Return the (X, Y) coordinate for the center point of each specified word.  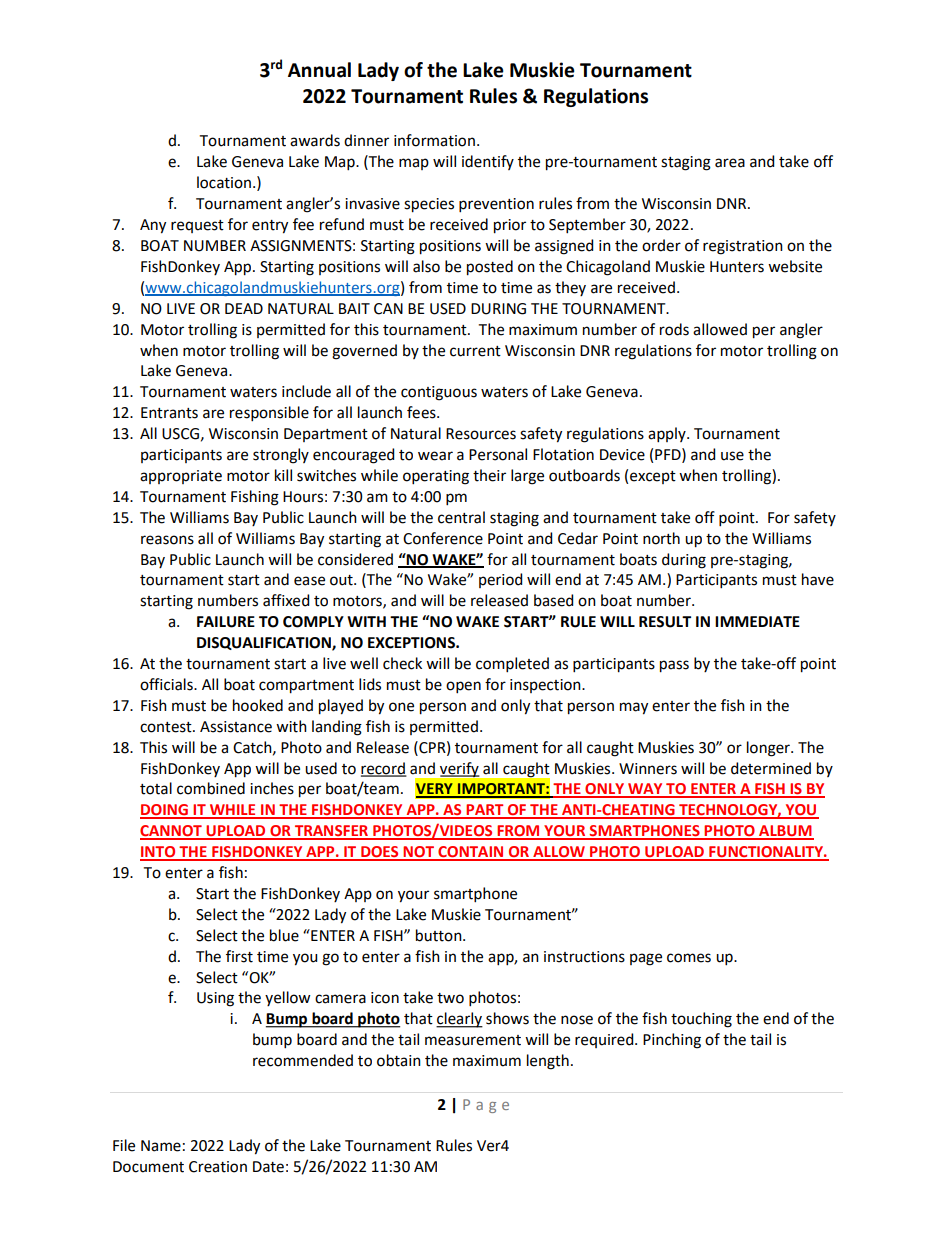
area (730, 163)
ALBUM (785, 832)
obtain (399, 1060)
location (224, 182)
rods (674, 329)
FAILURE (226, 622)
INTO (159, 853)
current (475, 351)
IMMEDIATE (757, 621)
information (434, 140)
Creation (218, 1167)
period (500, 580)
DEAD (244, 308)
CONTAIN (471, 853)
